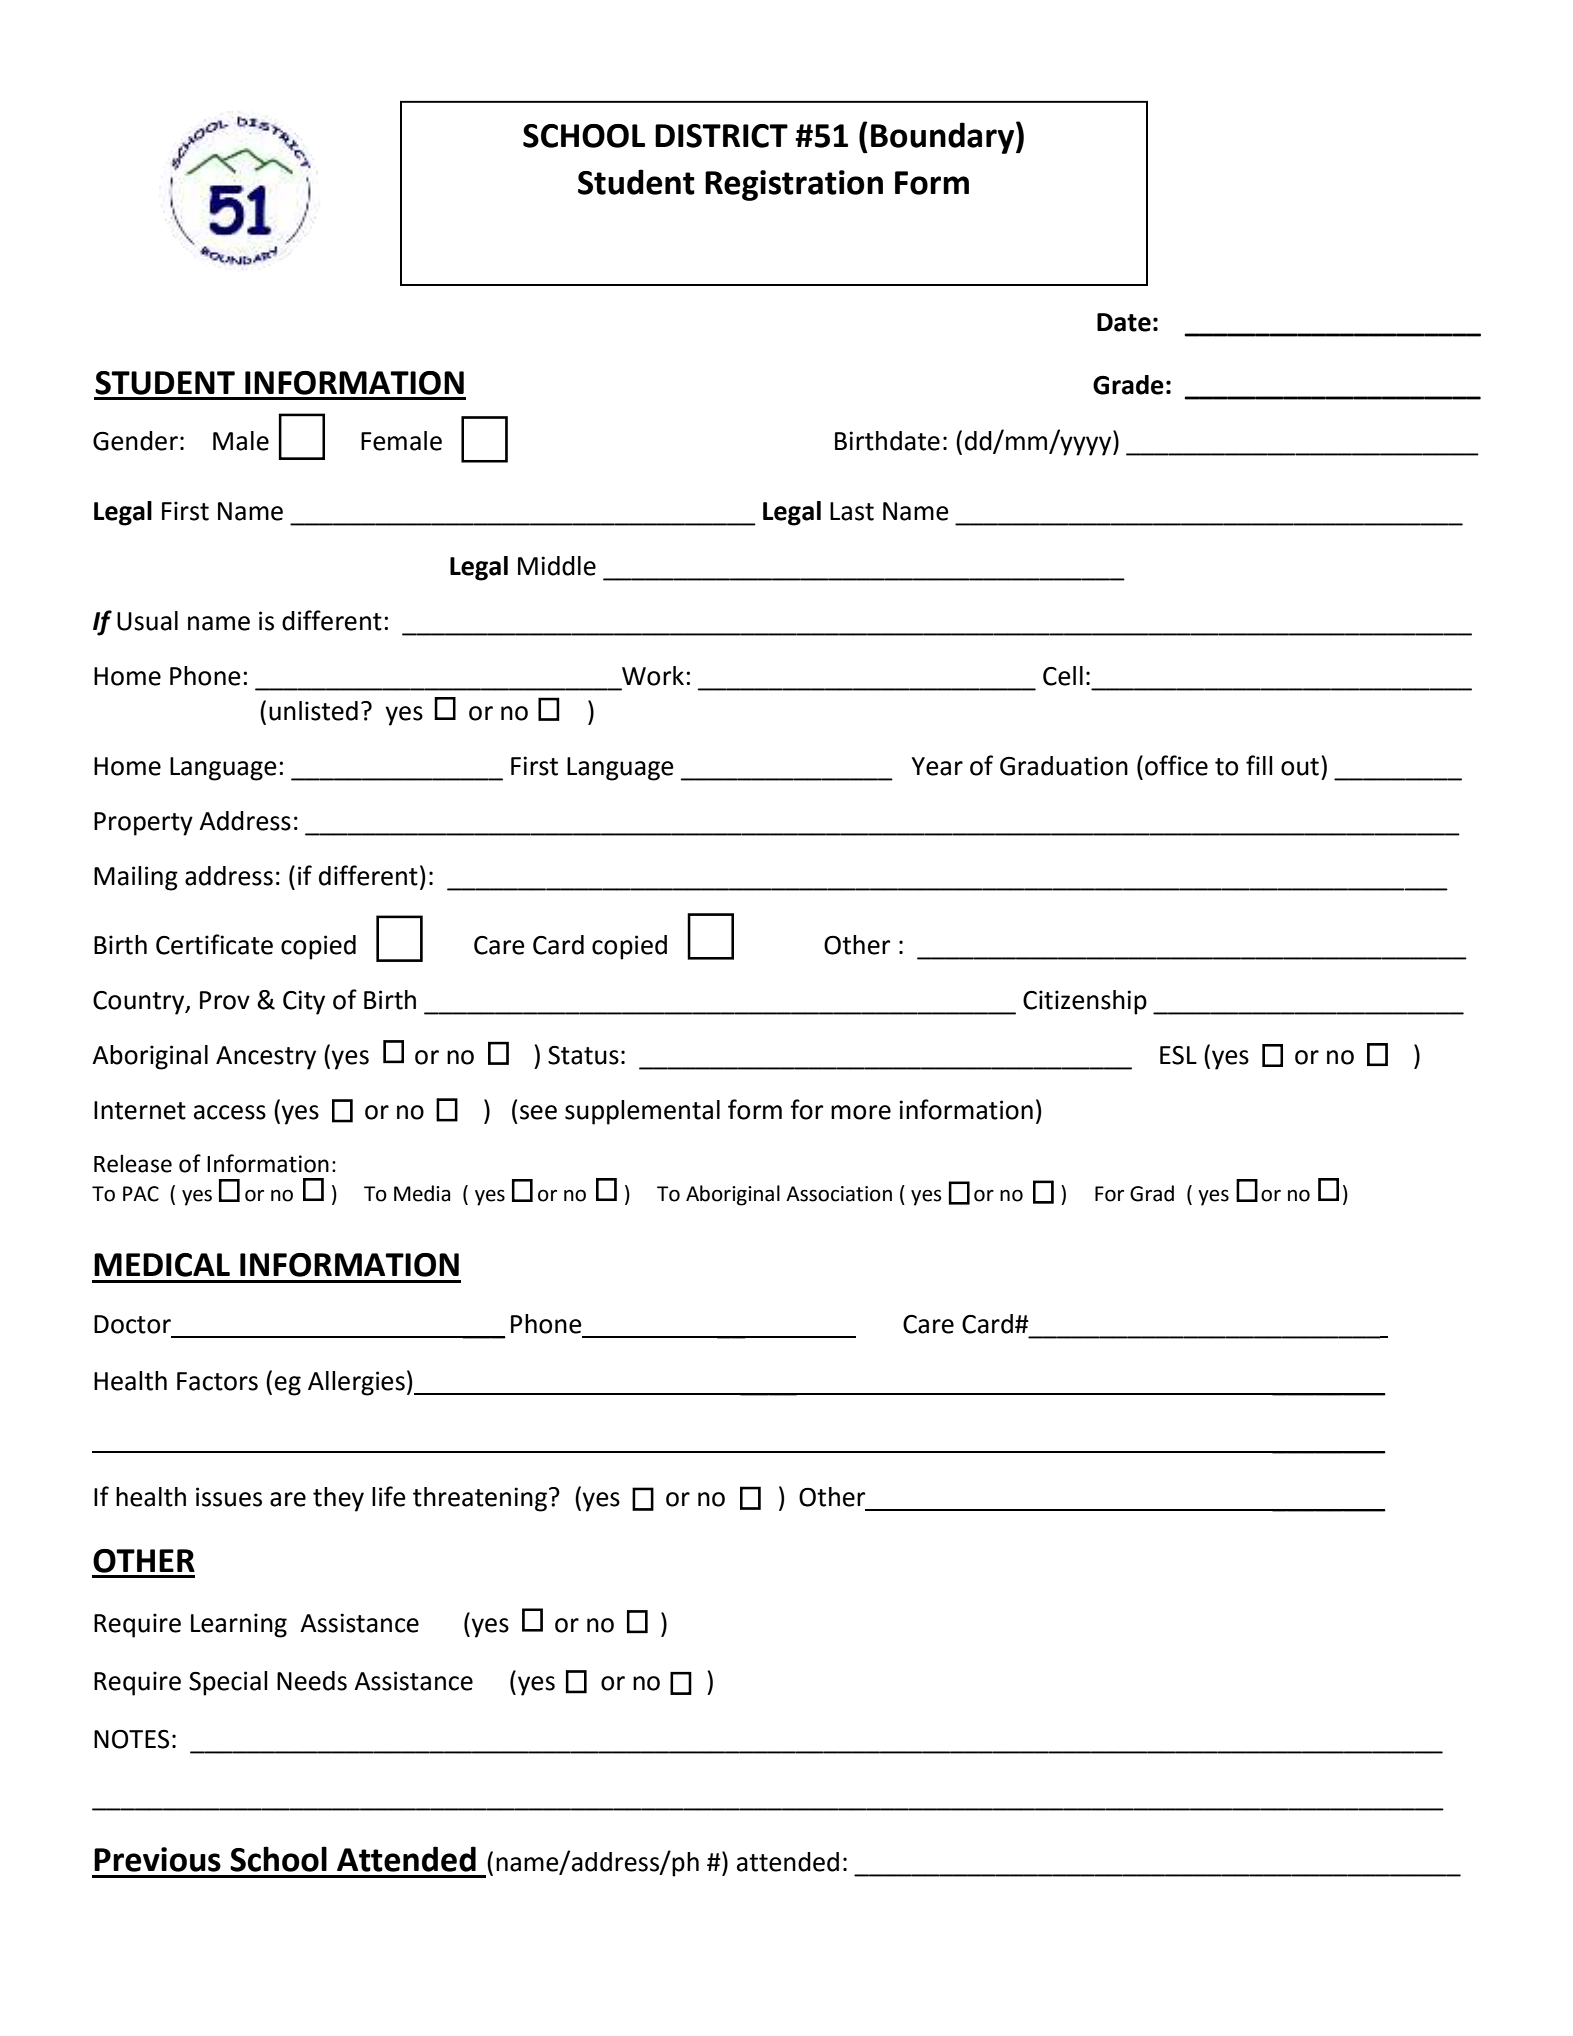  What do you see at coordinates (839, 1194) in the screenshot?
I see `Association` at bounding box center [839, 1194].
